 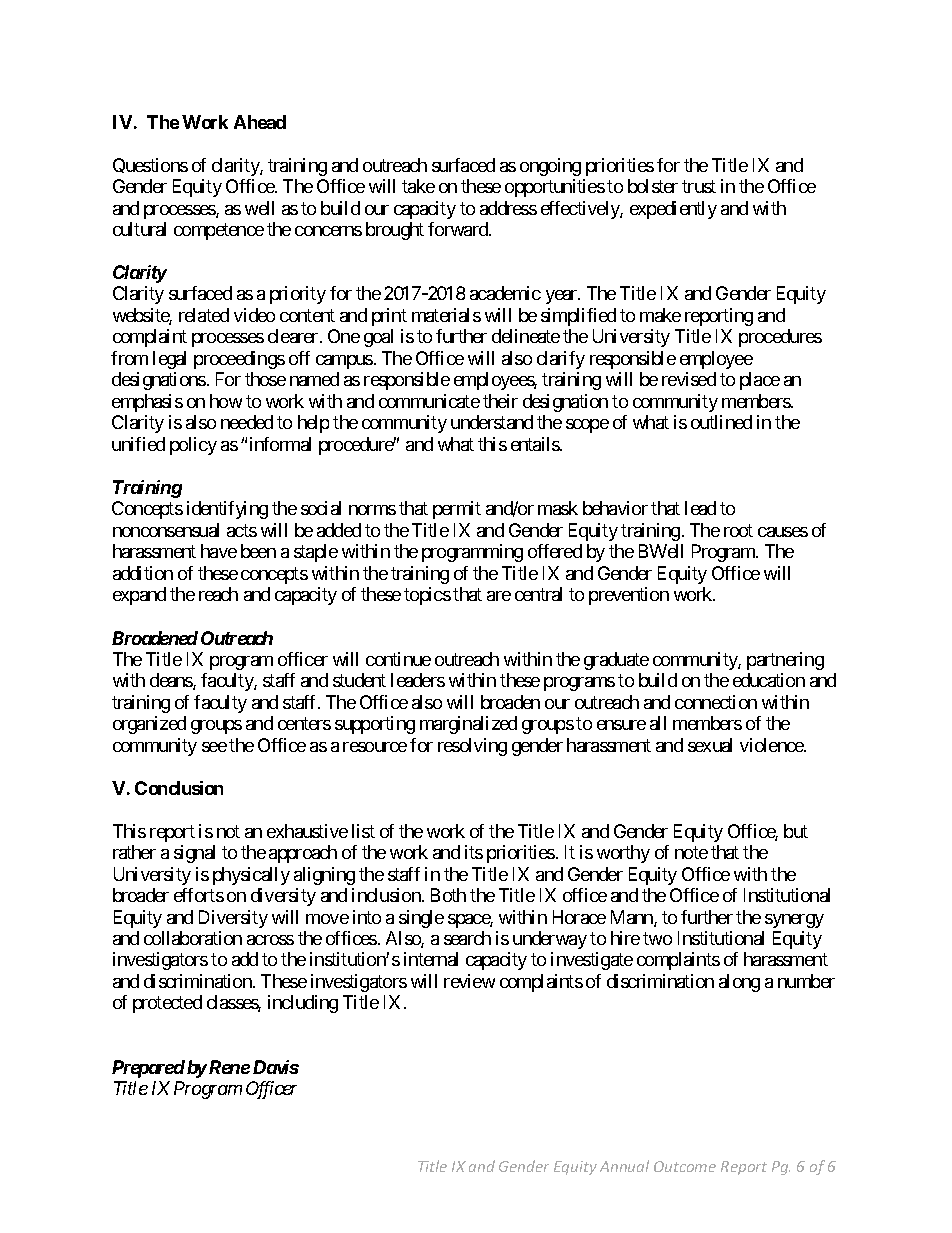 What do you see at coordinates (624, 1166) in the image?
I see `Annual` at bounding box center [624, 1166].
